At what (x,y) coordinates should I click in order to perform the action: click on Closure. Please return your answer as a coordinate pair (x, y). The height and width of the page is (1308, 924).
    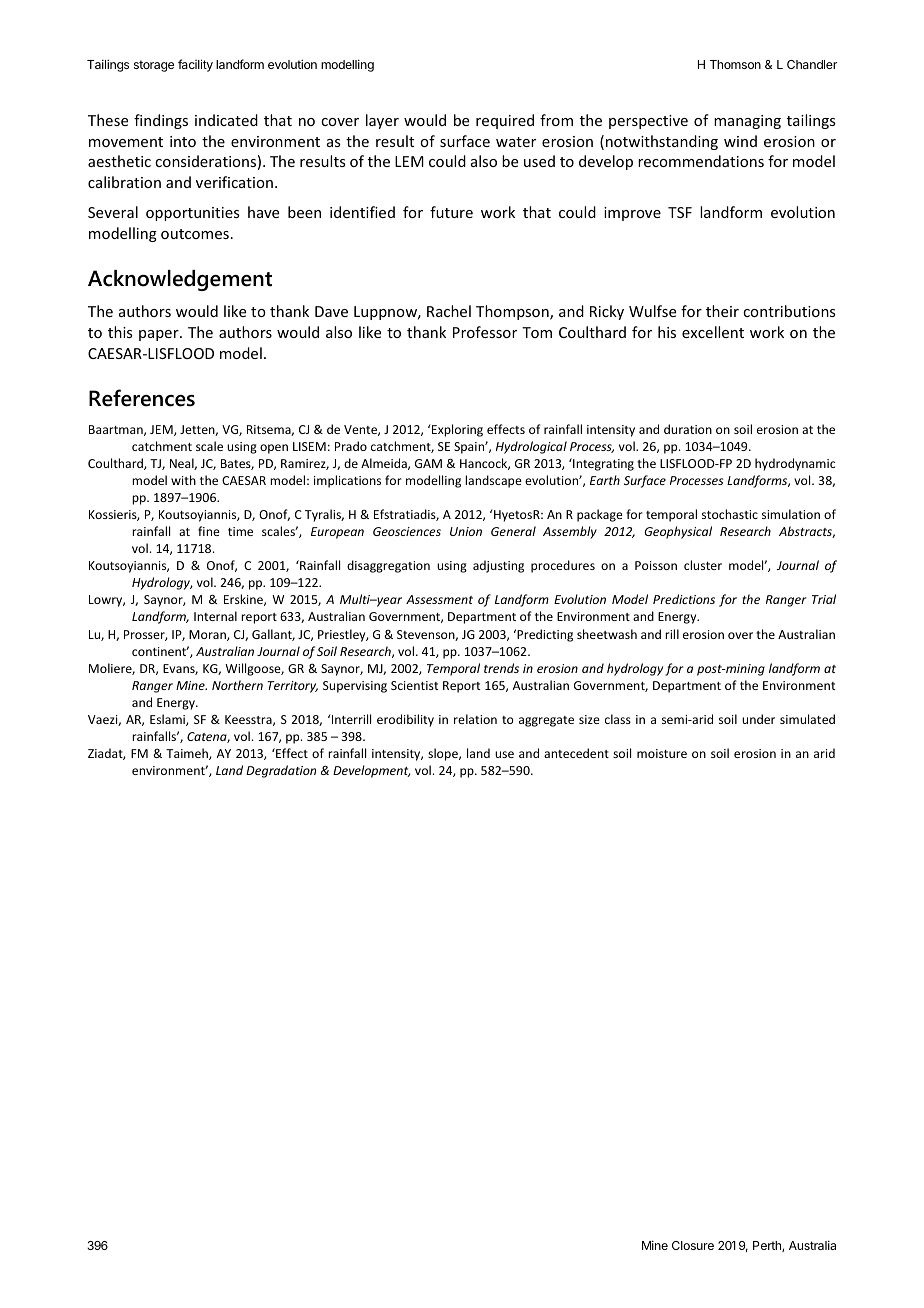
    Looking at the image, I should click on (693, 1245).
